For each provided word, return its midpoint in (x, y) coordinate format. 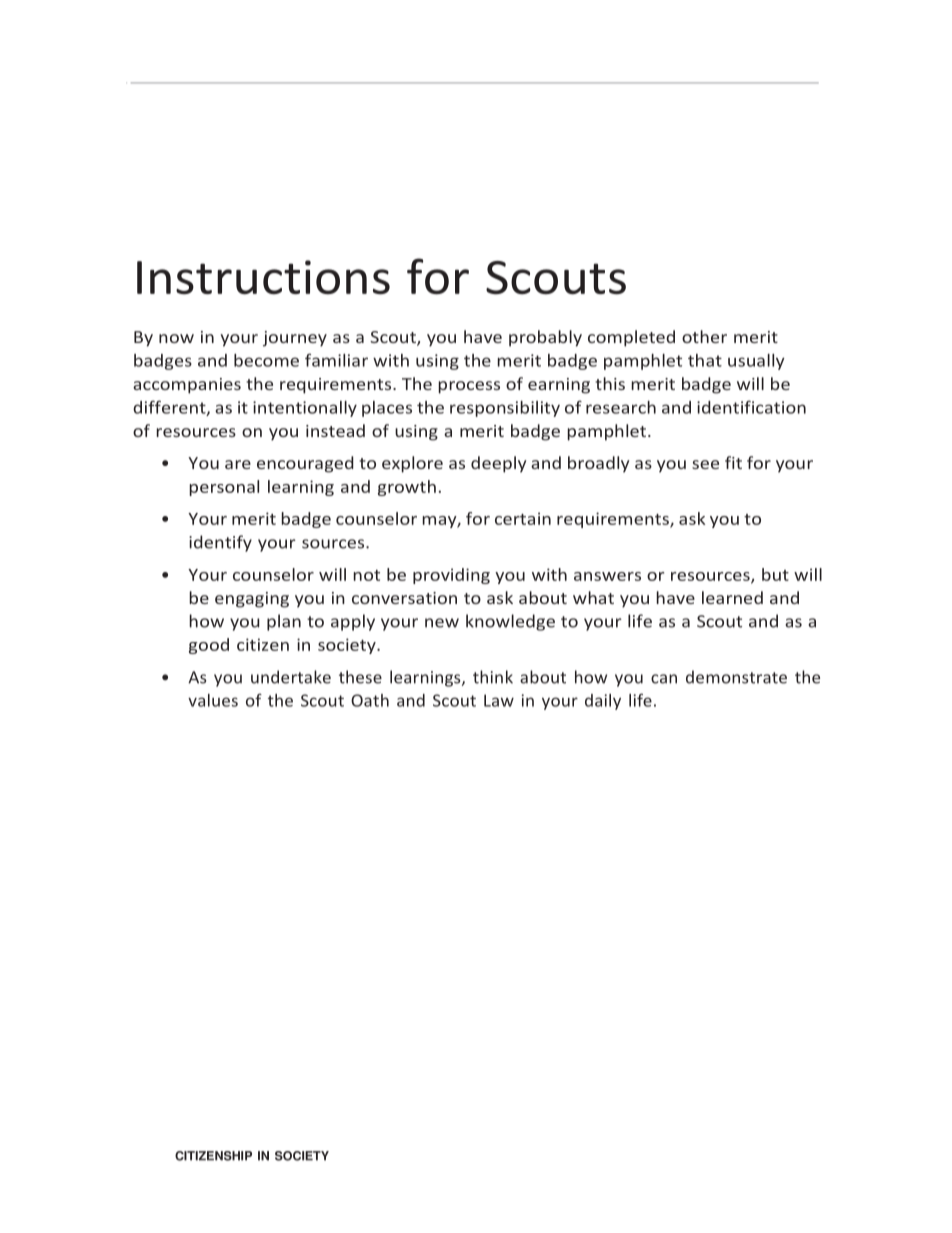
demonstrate (736, 677)
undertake (291, 677)
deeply (498, 464)
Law (499, 700)
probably (545, 338)
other (704, 336)
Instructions (263, 277)
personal (224, 488)
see (705, 464)
